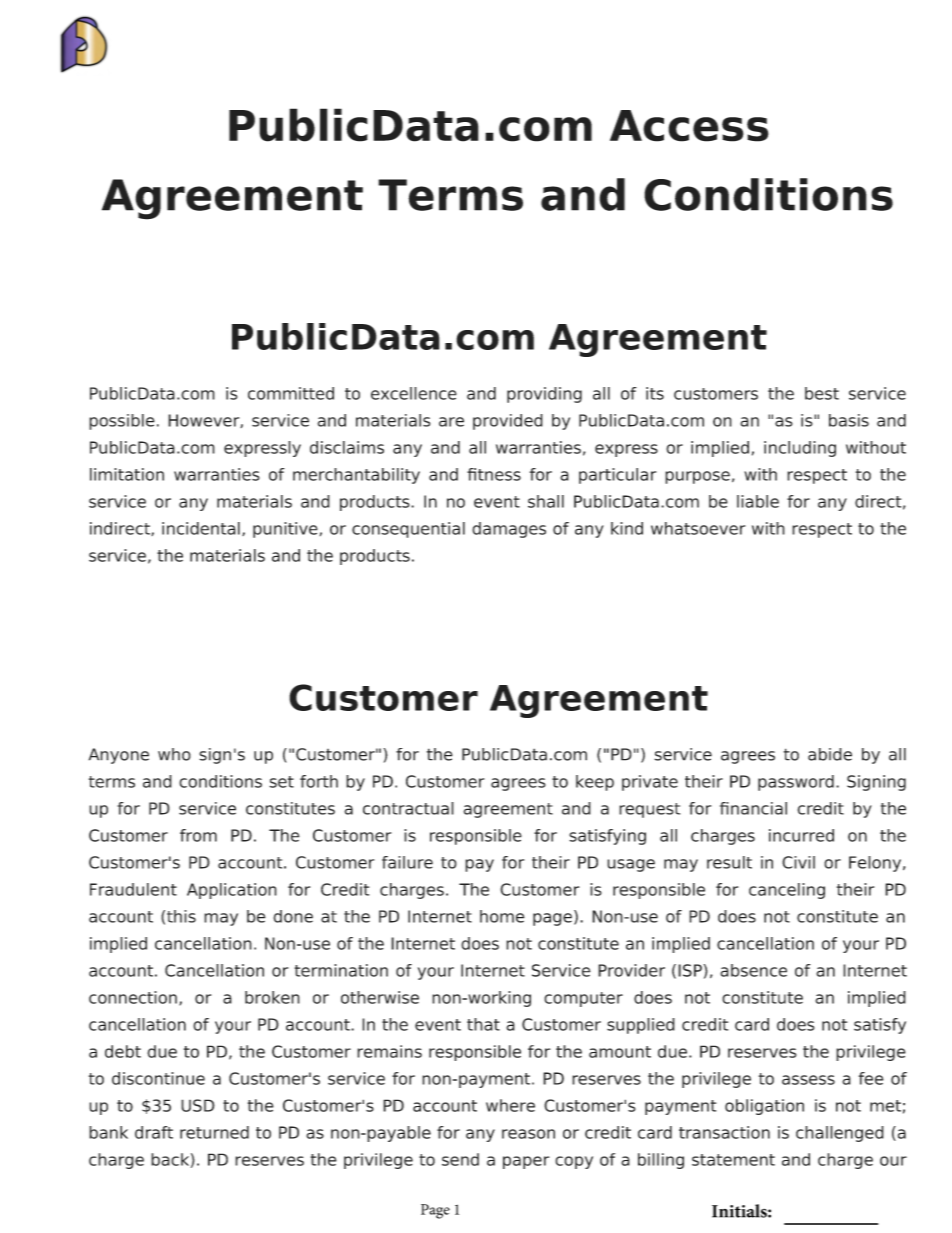 The height and width of the image is (1233, 952). Describe the element at coordinates (822, 393) in the image. I see `best` at that location.
